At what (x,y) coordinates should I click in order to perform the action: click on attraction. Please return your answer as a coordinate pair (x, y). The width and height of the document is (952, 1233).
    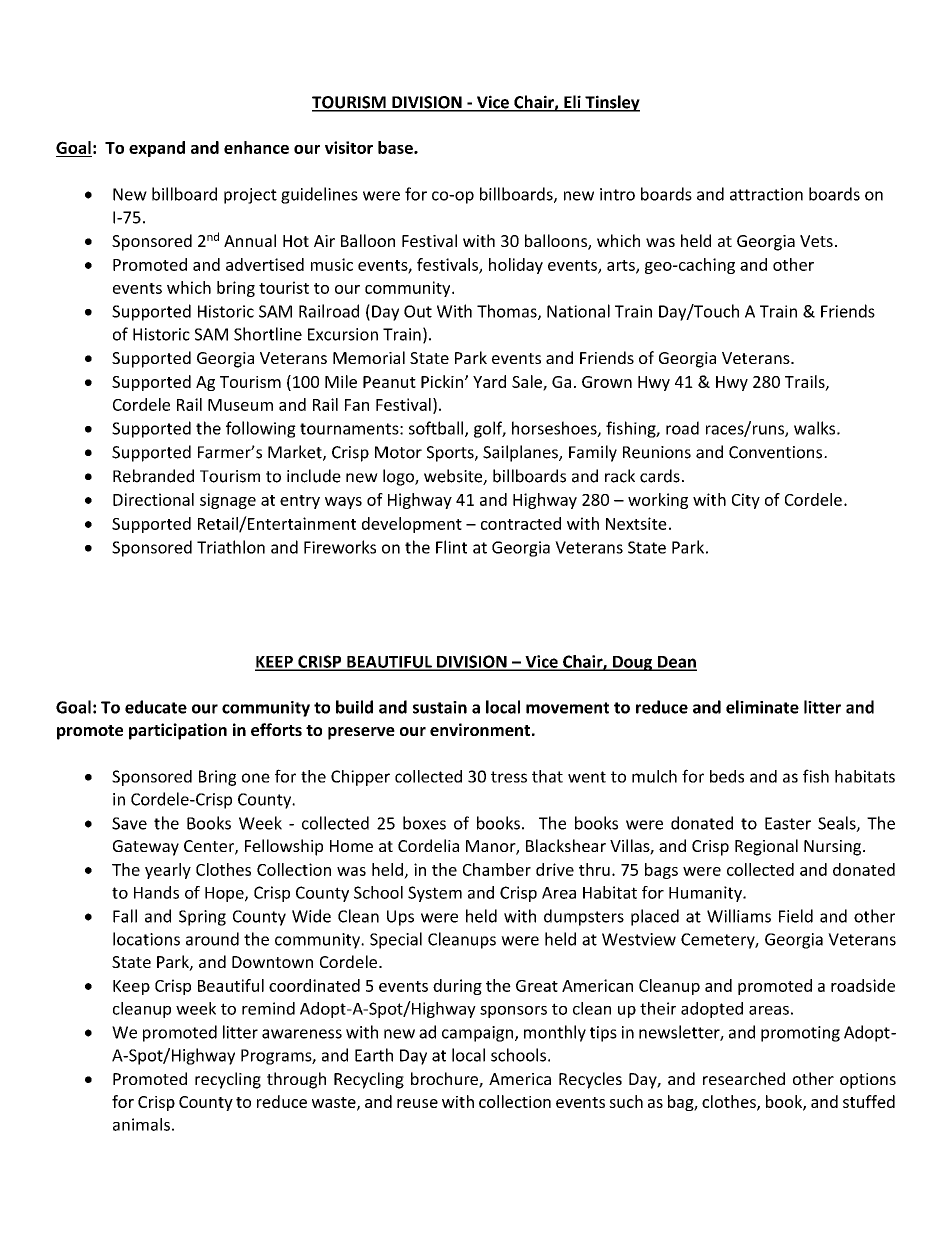
    Looking at the image, I should click on (766, 194).
